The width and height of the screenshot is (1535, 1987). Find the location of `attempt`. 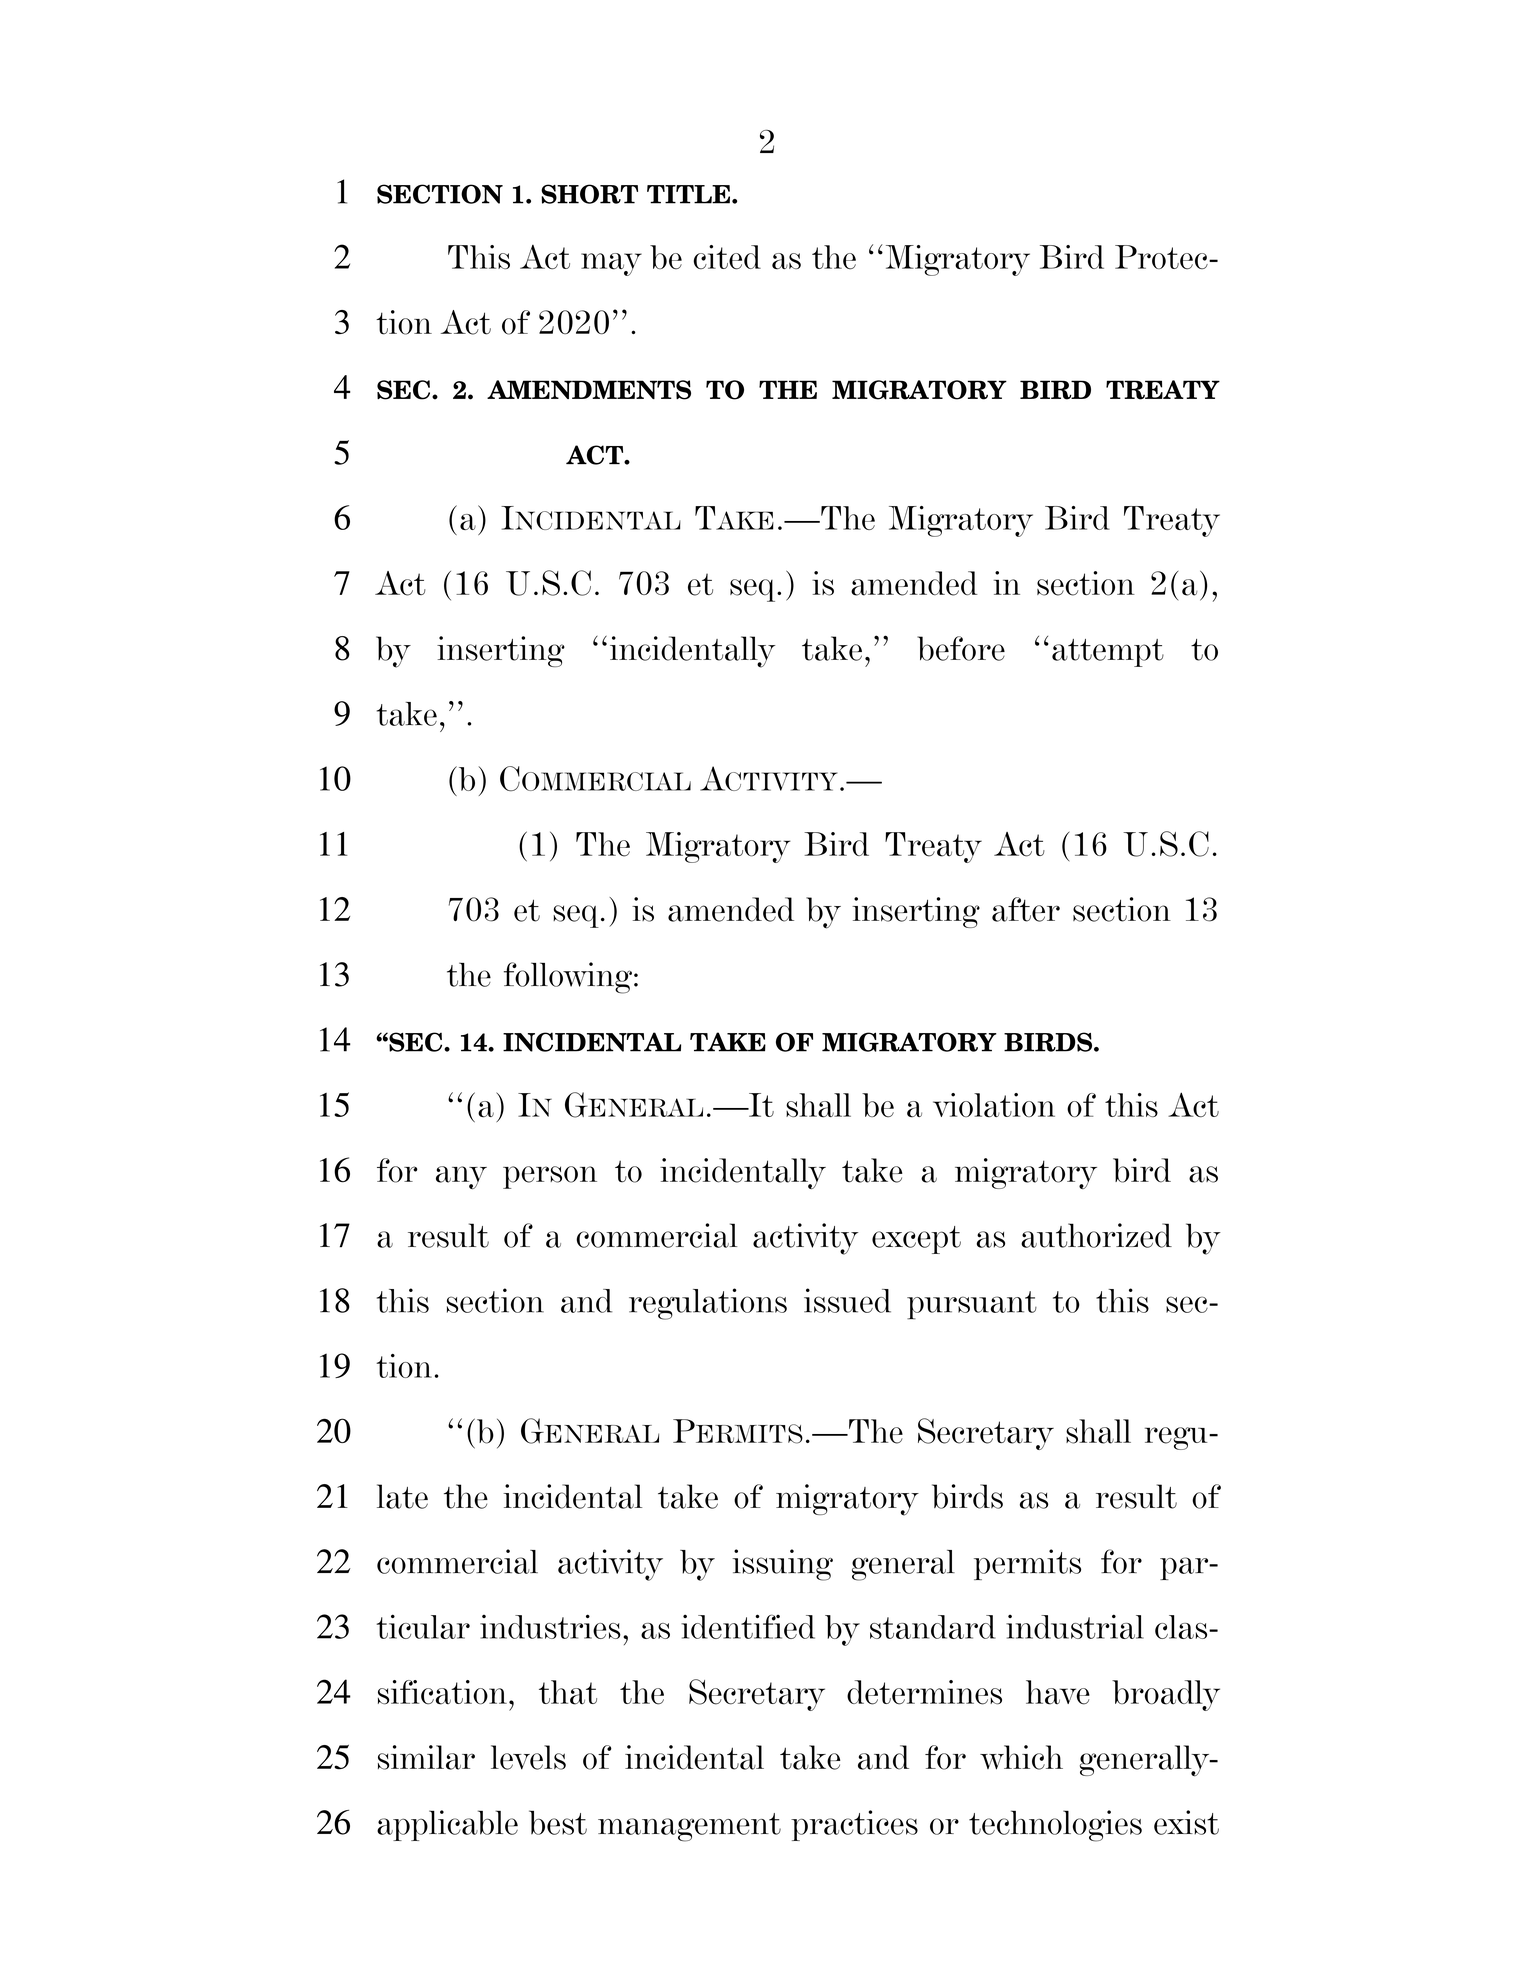

attempt is located at coordinates (1108, 653).
